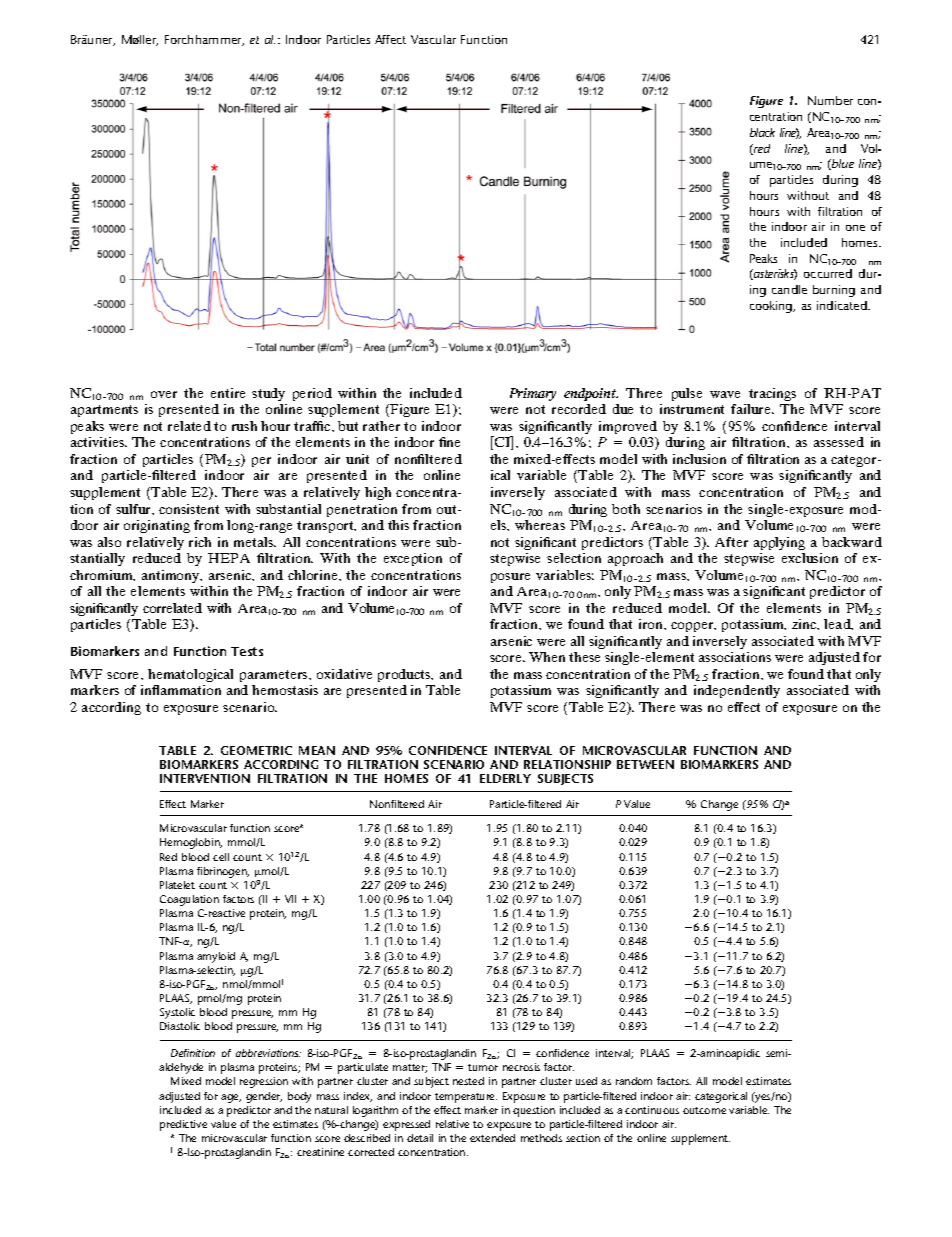 Image resolution: width=952 pixels, height=1237 pixels. What do you see at coordinates (547, 657) in the screenshot?
I see `When` at bounding box center [547, 657].
